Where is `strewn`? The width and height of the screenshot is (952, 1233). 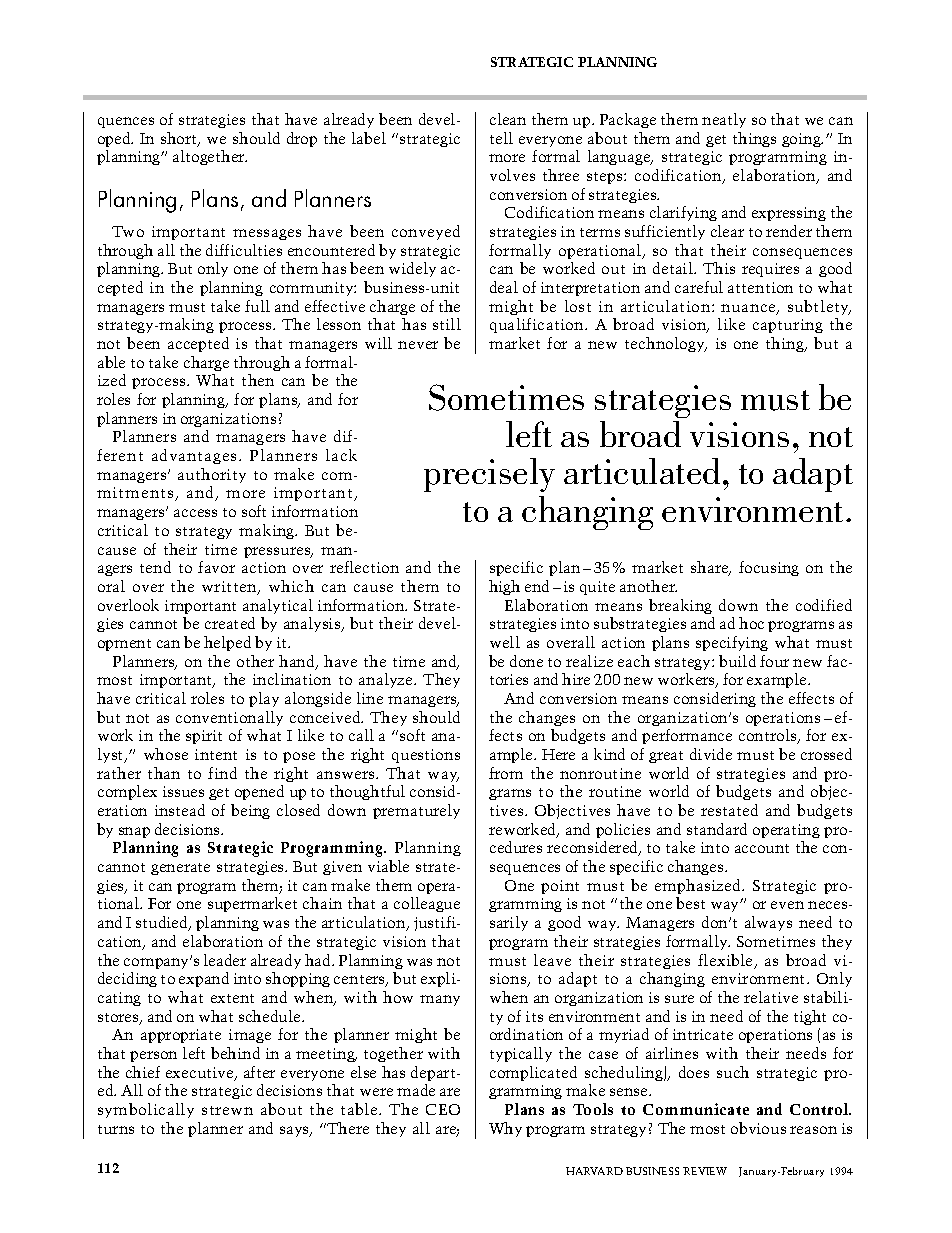
strewn is located at coordinates (227, 1110).
